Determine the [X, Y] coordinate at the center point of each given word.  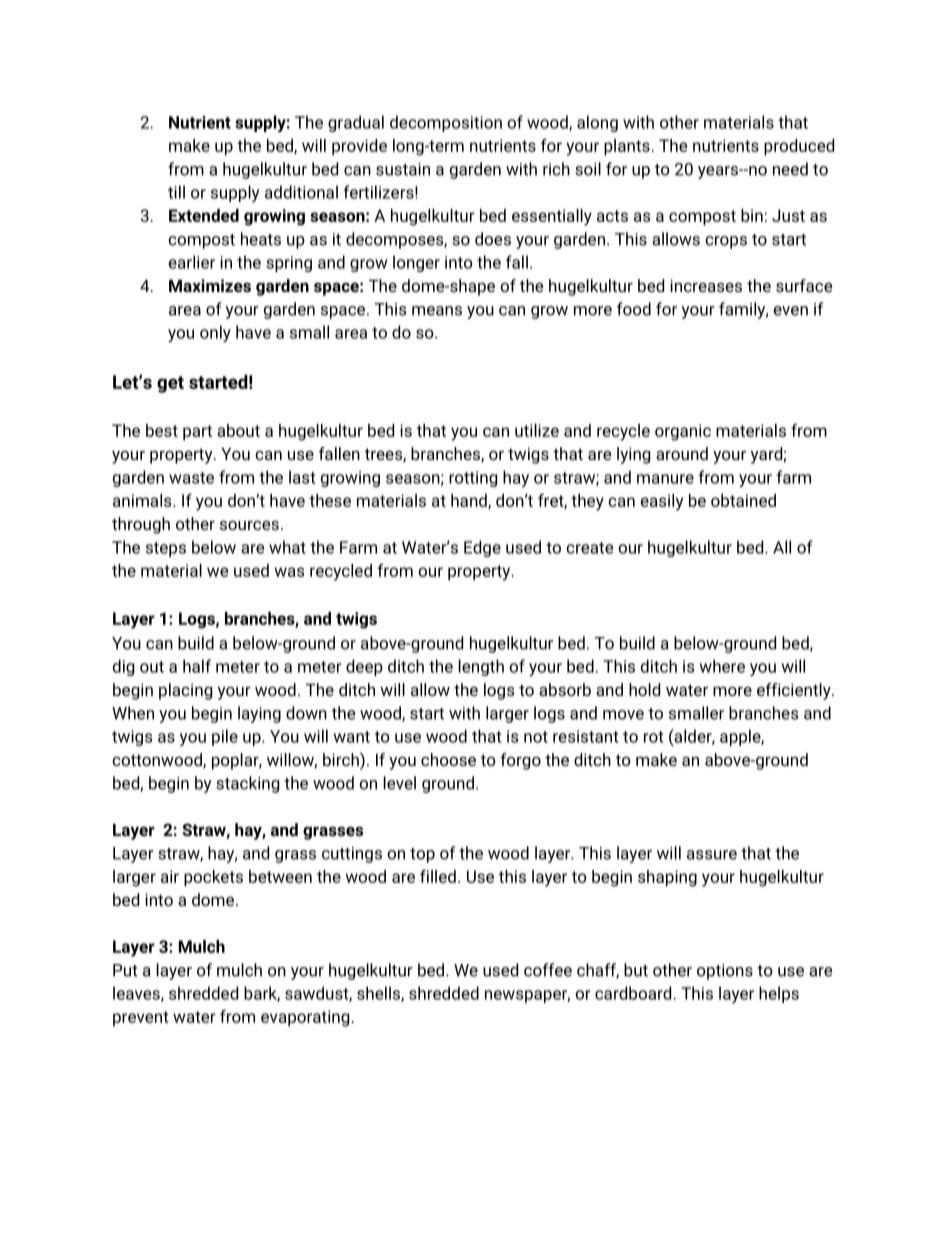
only [215, 333]
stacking [247, 784]
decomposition [446, 123]
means [437, 311]
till [176, 192]
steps [166, 549]
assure [712, 855]
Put [125, 970]
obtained [743, 500]
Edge [482, 548]
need [790, 169]
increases [706, 285]
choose [448, 759]
